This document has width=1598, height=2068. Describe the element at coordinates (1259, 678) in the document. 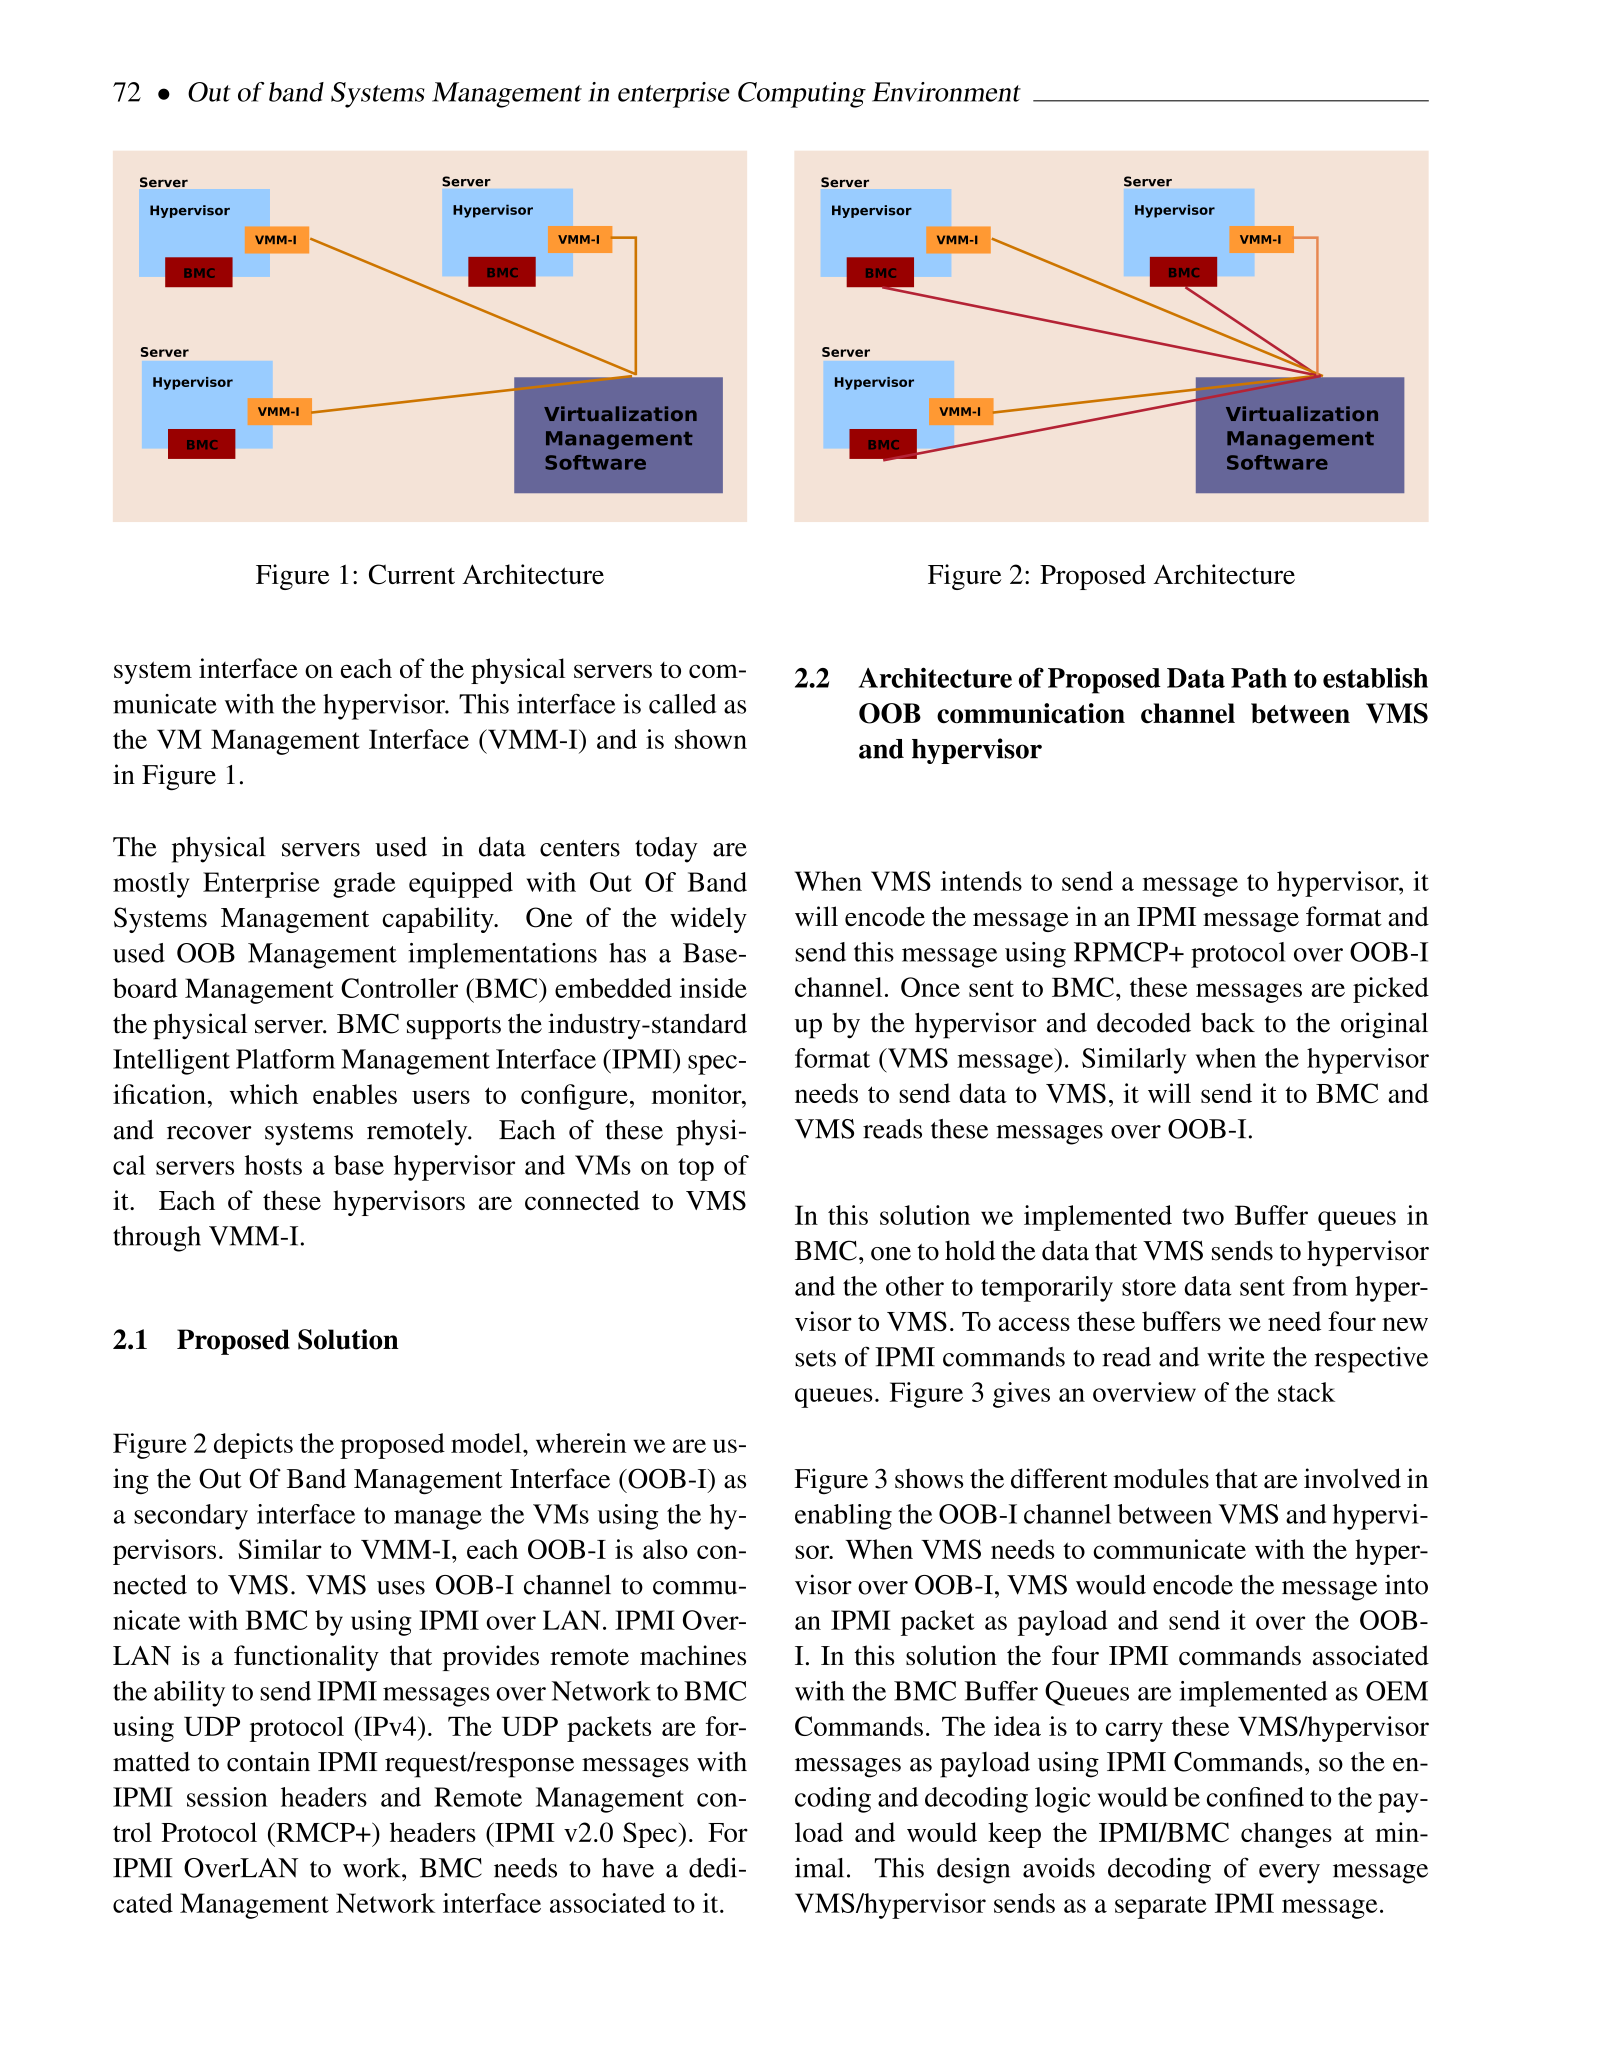

I see `Path` at that location.
